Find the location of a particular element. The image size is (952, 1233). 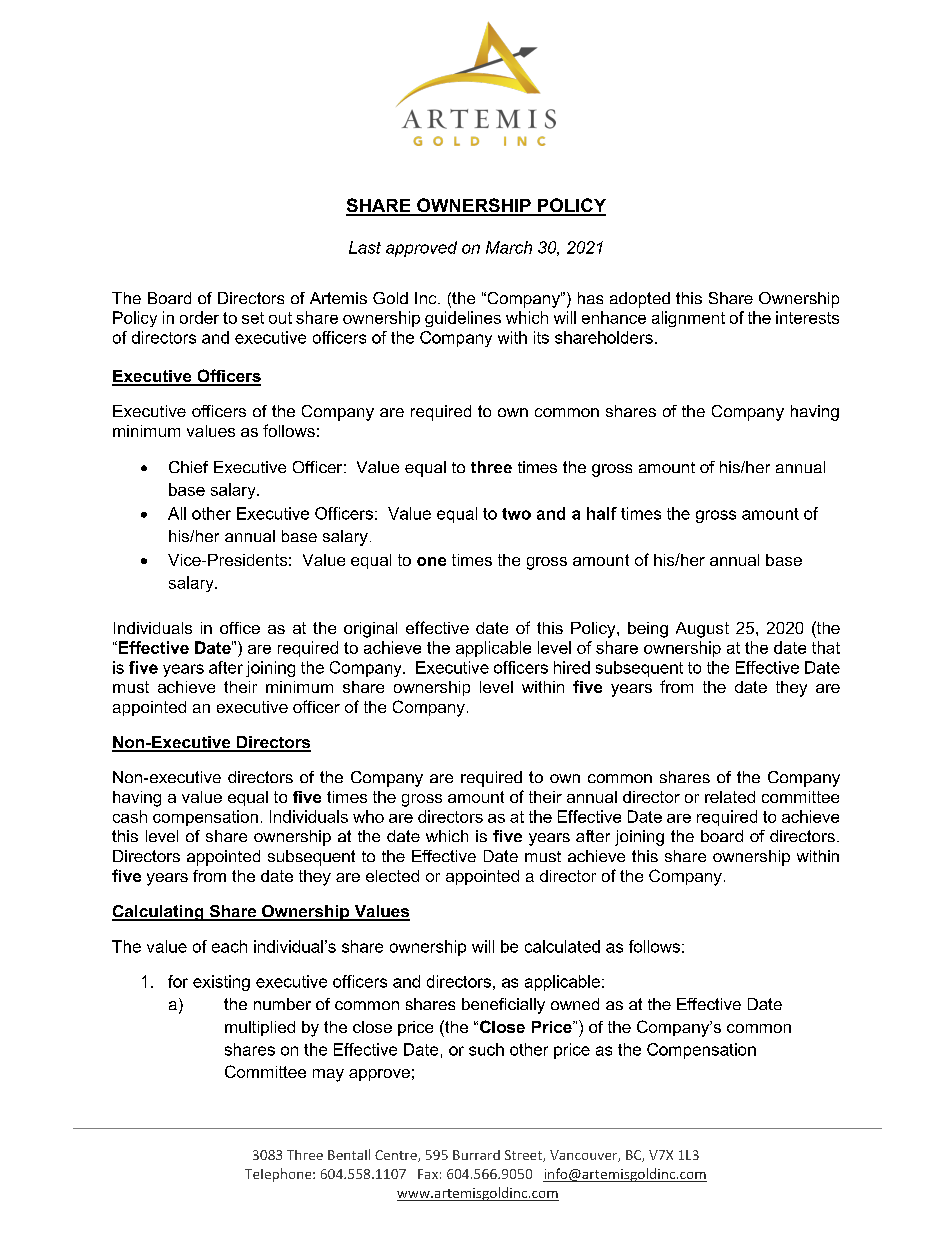

order is located at coordinates (199, 317).
